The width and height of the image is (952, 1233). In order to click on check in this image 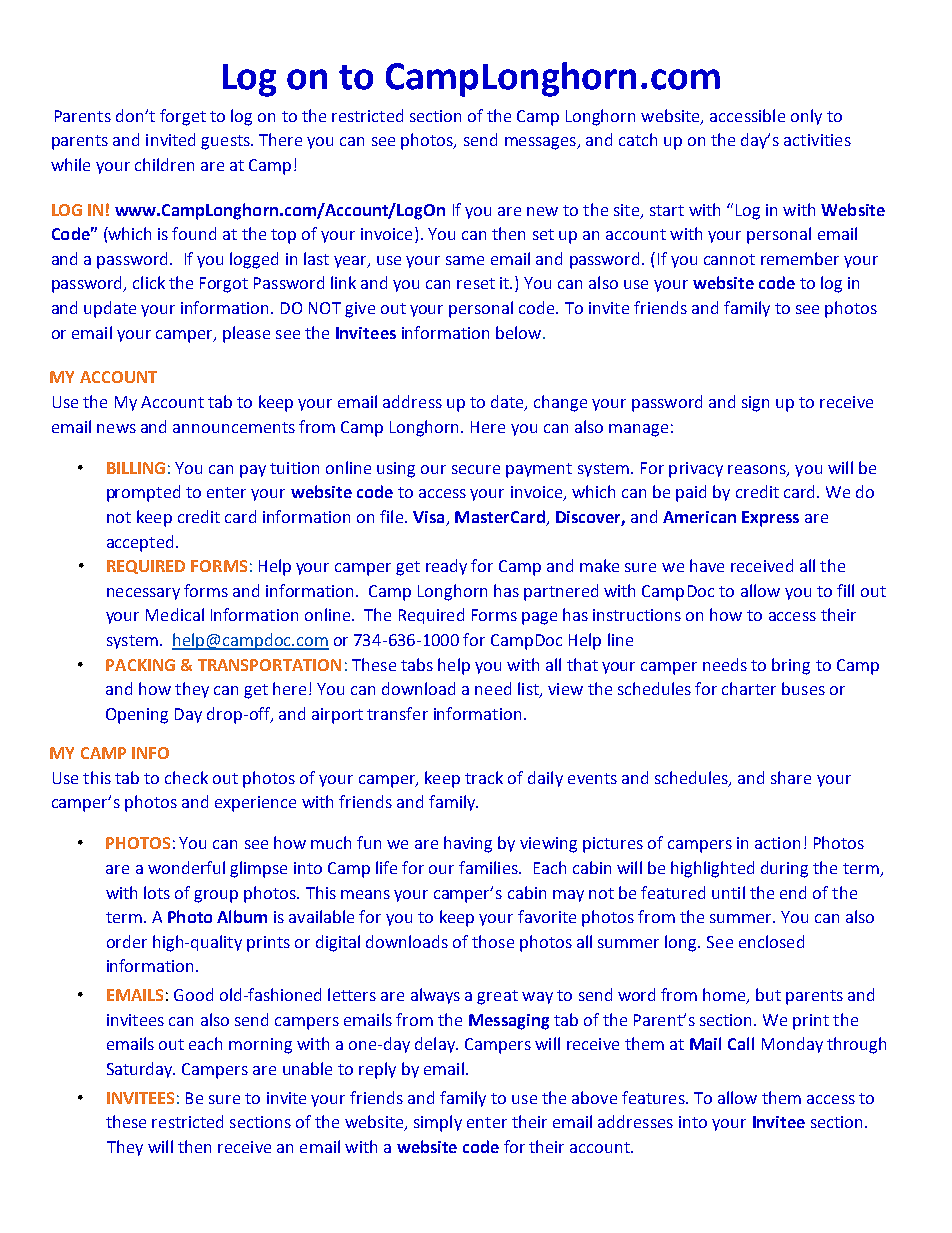, I will do `click(186, 777)`.
